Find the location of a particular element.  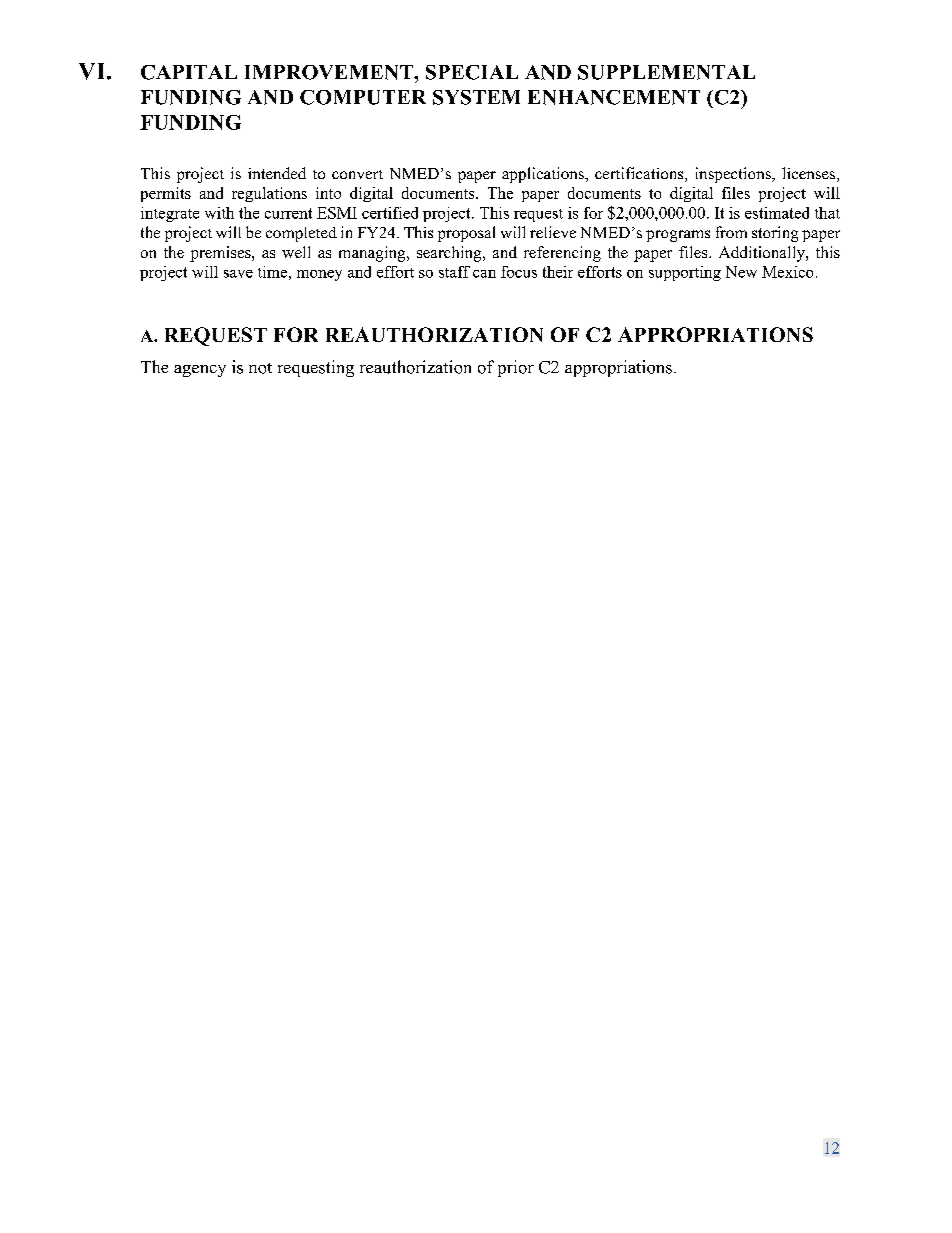

not is located at coordinates (260, 368).
